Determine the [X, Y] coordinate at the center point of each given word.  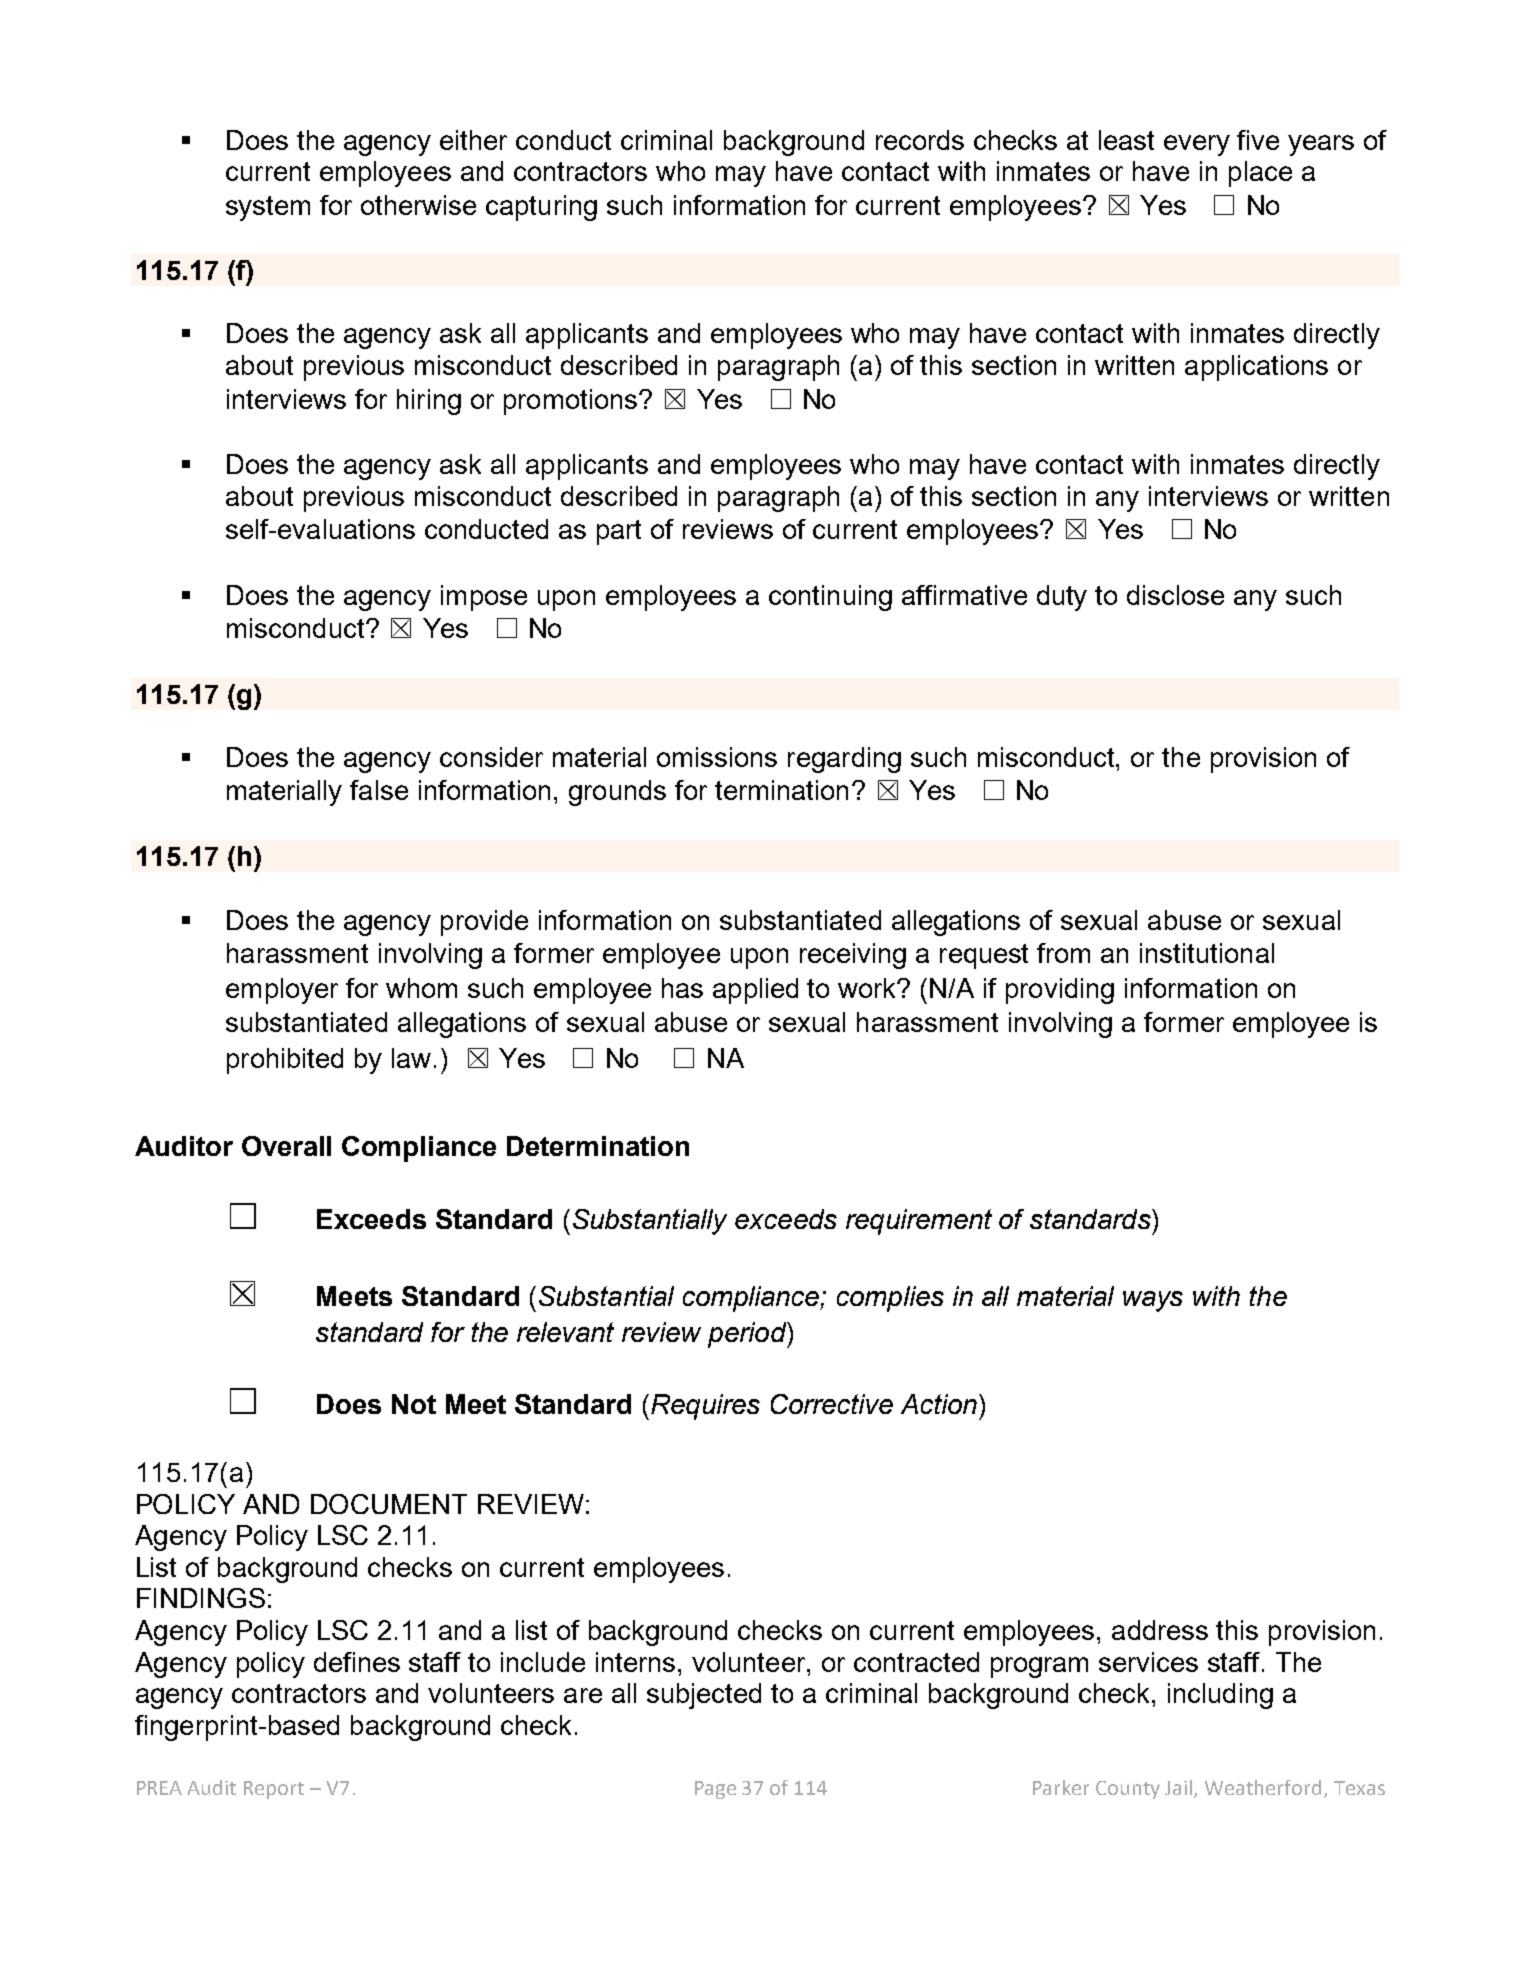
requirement [919, 1222]
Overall [286, 1146]
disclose [1175, 595]
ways [1153, 1301]
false [379, 790]
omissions [717, 757]
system [268, 208]
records [920, 140]
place [1260, 174]
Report [274, 1790]
